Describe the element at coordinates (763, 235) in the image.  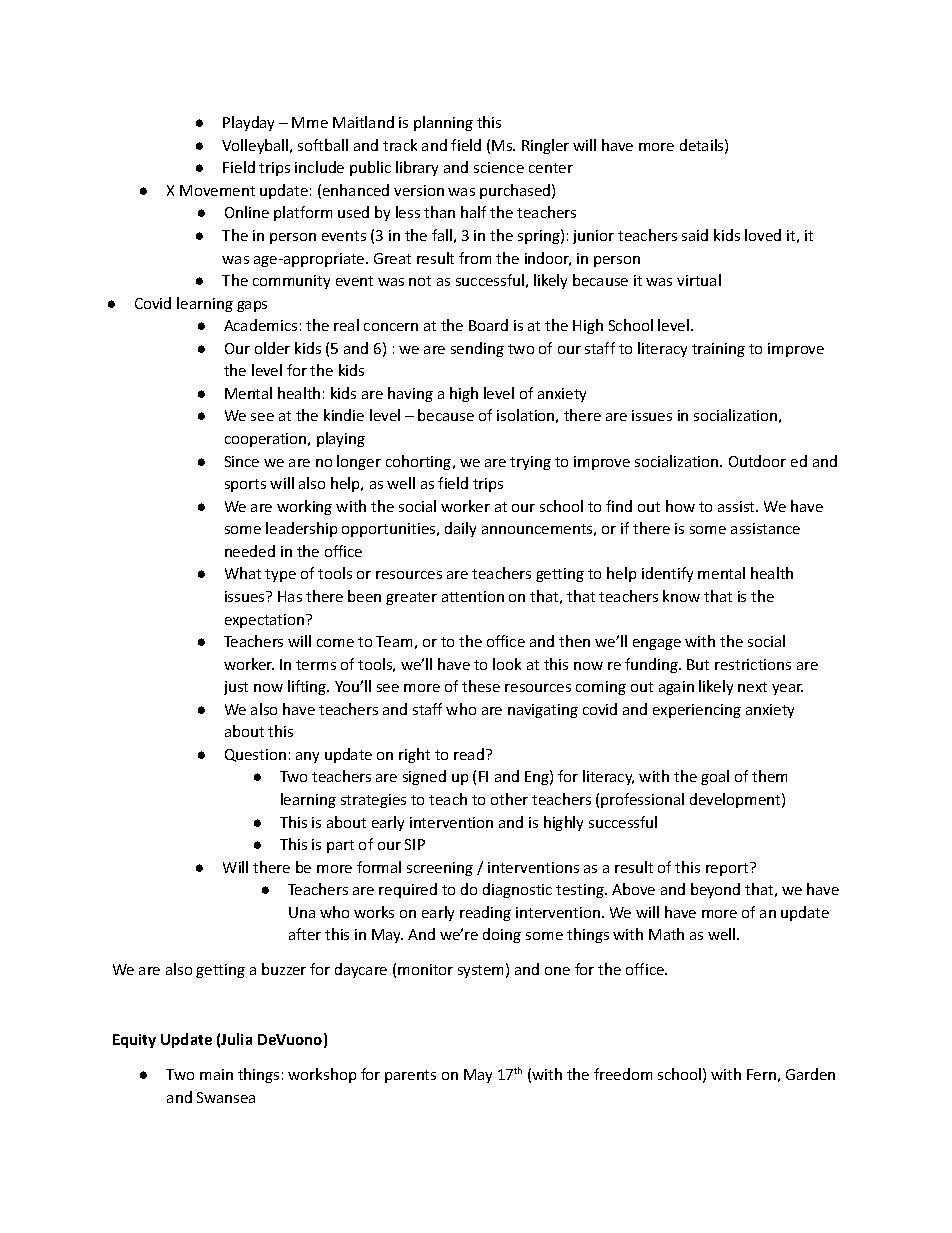
I see `loved` at that location.
